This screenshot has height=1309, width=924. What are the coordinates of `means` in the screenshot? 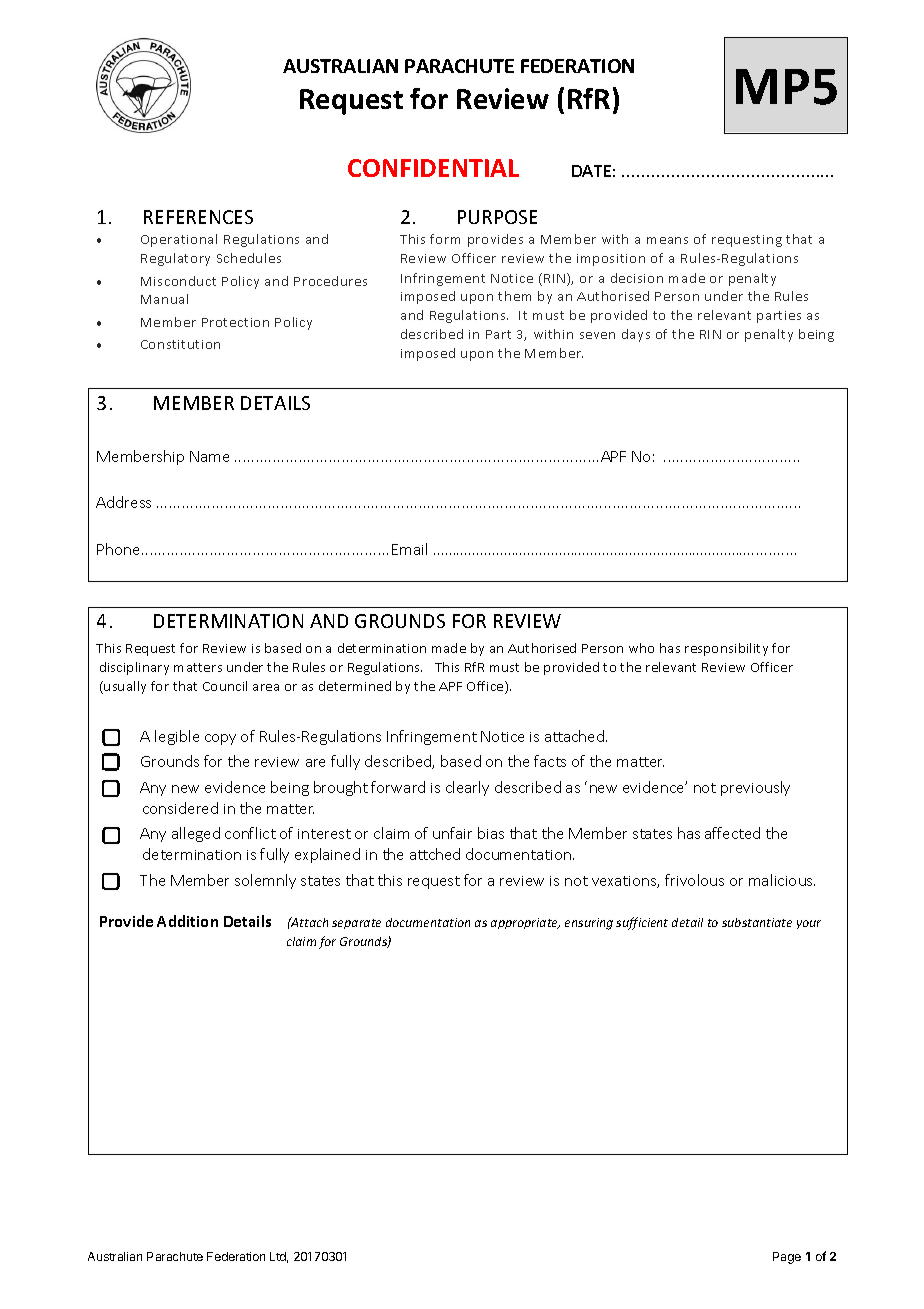 It's located at (667, 240).
